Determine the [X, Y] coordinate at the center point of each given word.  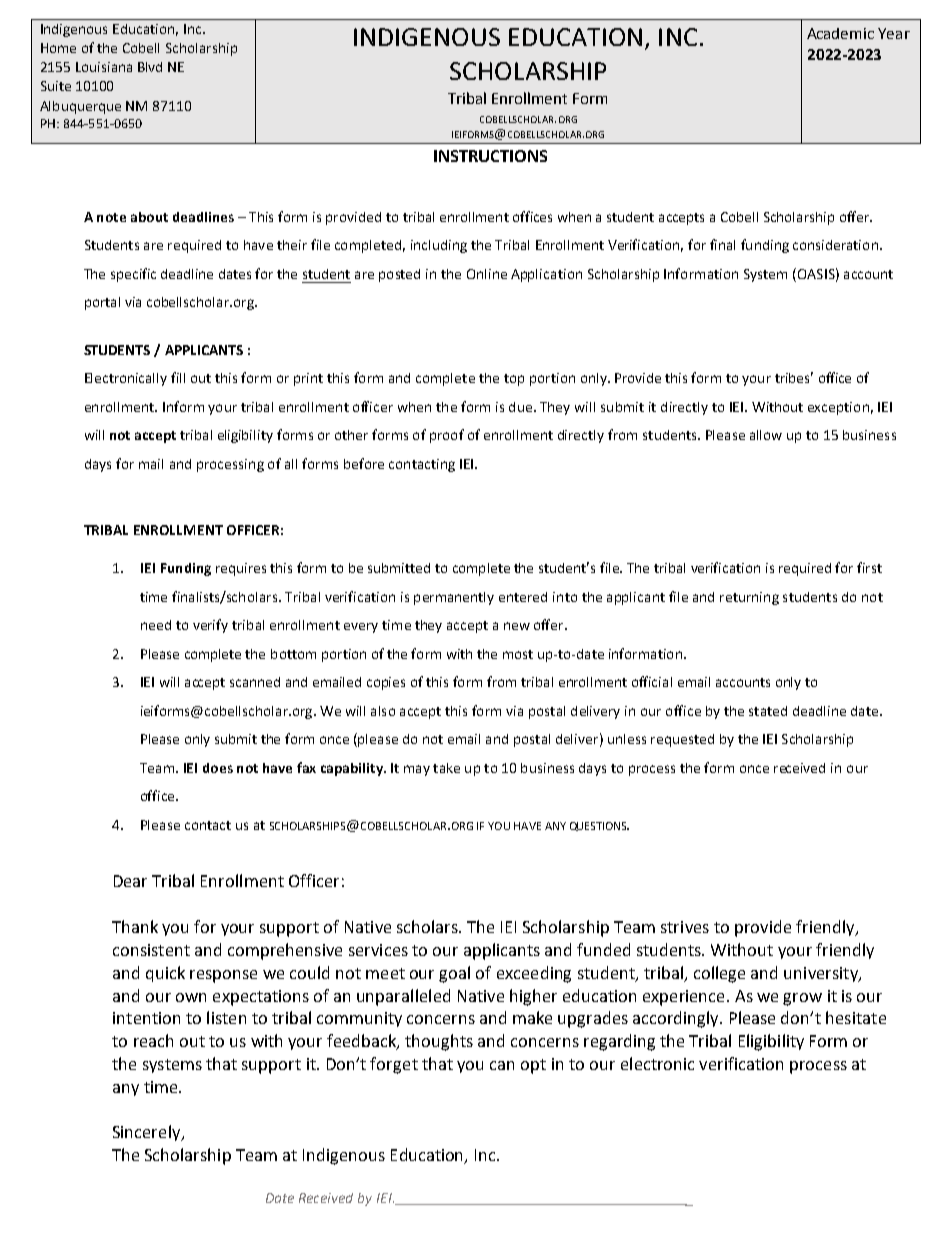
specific [133, 275]
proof [447, 436]
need [156, 625]
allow [766, 435]
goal [454, 974]
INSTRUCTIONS [490, 156]
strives [685, 927]
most [518, 654]
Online [487, 274]
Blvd [150, 67]
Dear [130, 881]
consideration [835, 245]
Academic [840, 33]
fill [178, 377]
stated [768, 711]
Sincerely [148, 1133]
